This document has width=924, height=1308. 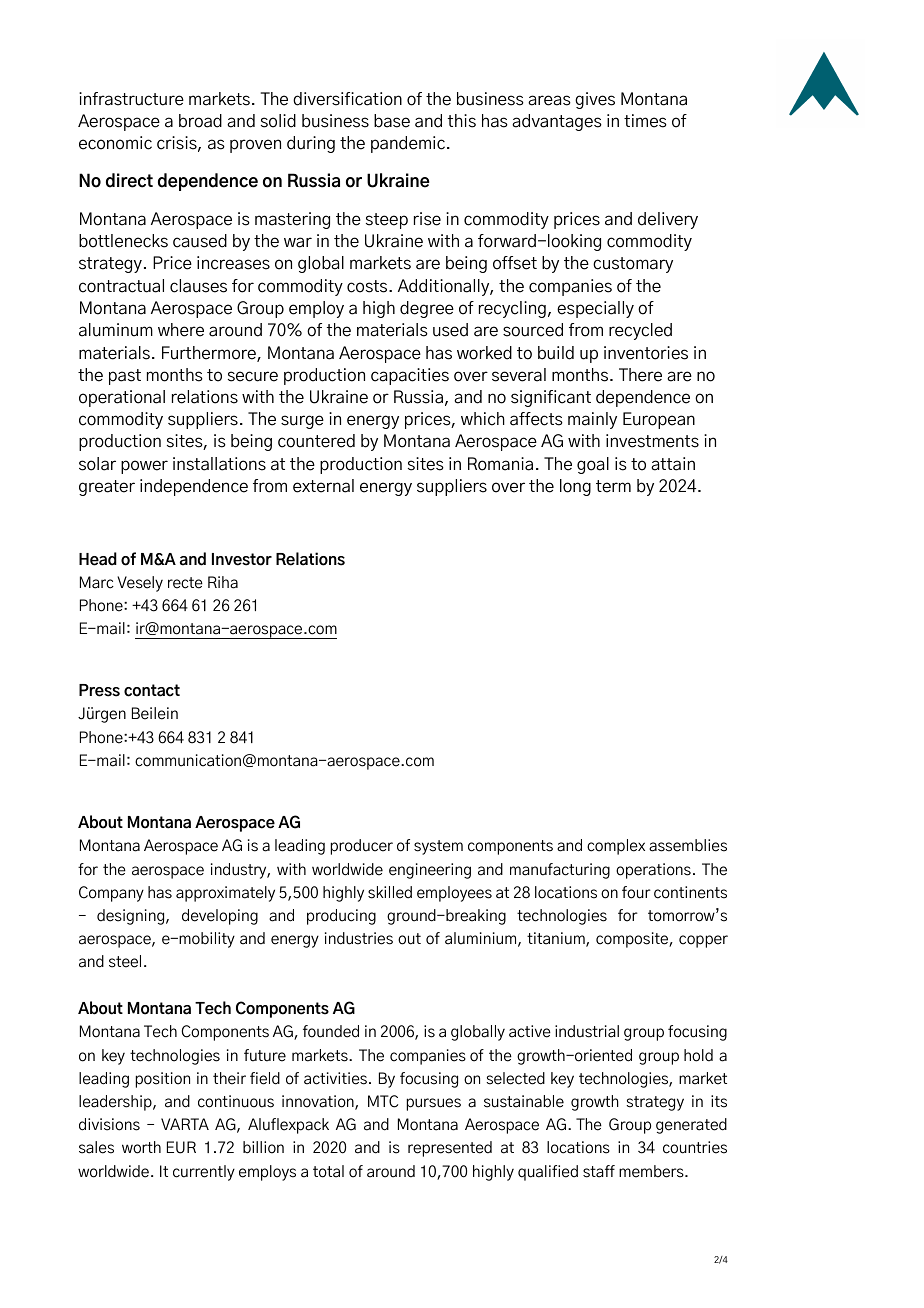 What do you see at coordinates (438, 847) in the document?
I see `system` at bounding box center [438, 847].
